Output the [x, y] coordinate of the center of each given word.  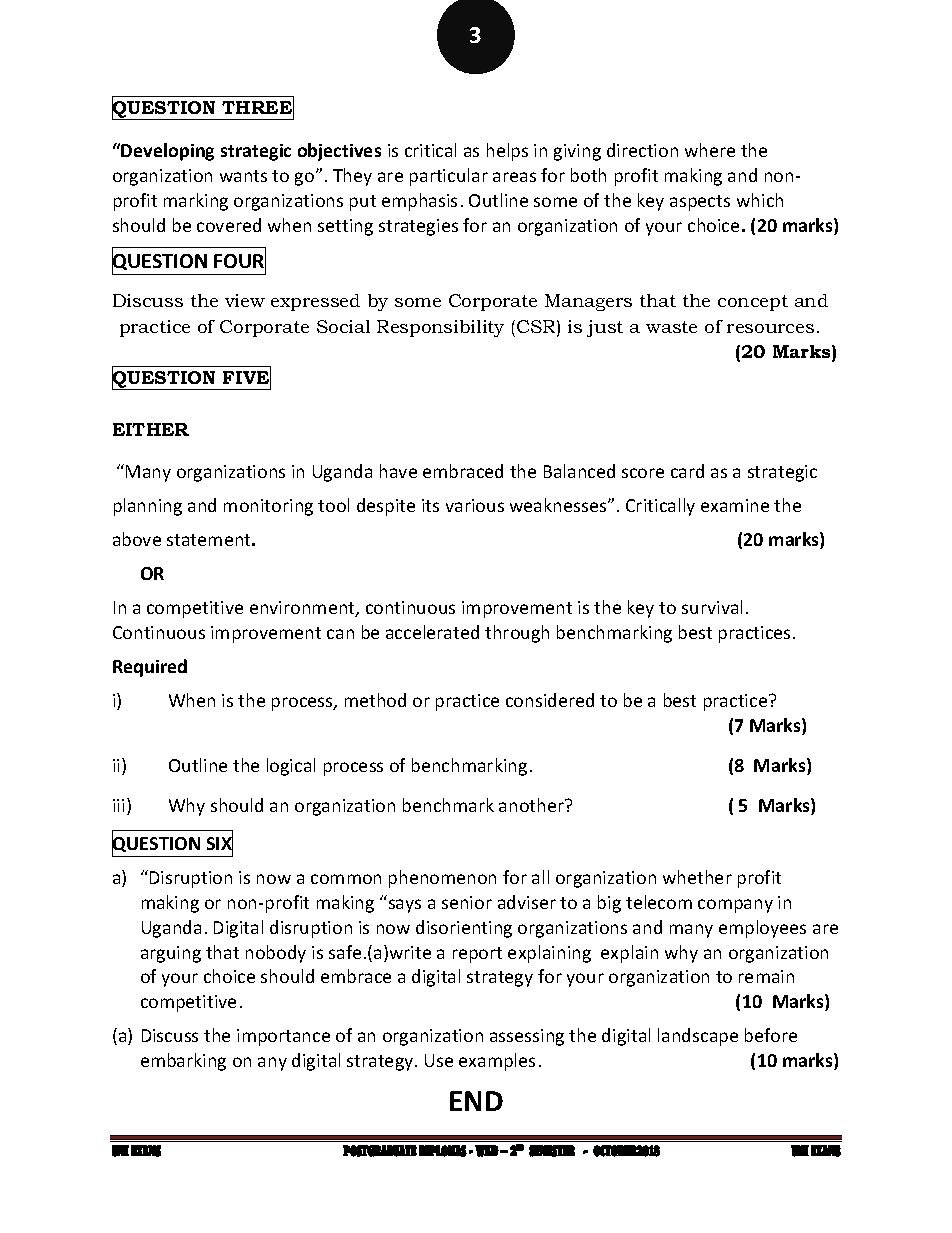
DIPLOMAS [443, 1151]
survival [712, 607]
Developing [167, 152]
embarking [183, 1062]
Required [150, 668]
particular [449, 177]
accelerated [432, 632]
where [710, 150]
